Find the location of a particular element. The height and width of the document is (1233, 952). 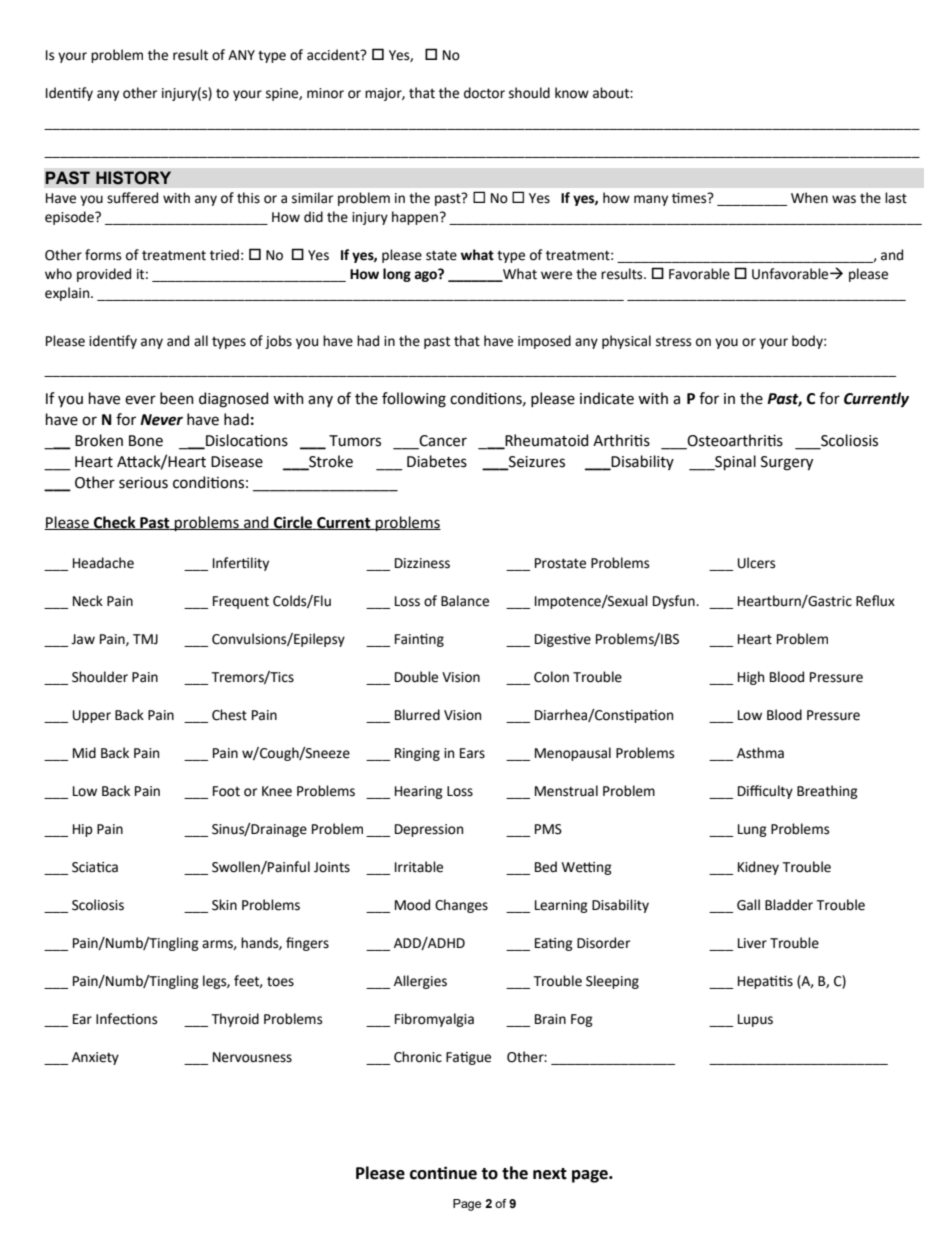

stress is located at coordinates (673, 341).
